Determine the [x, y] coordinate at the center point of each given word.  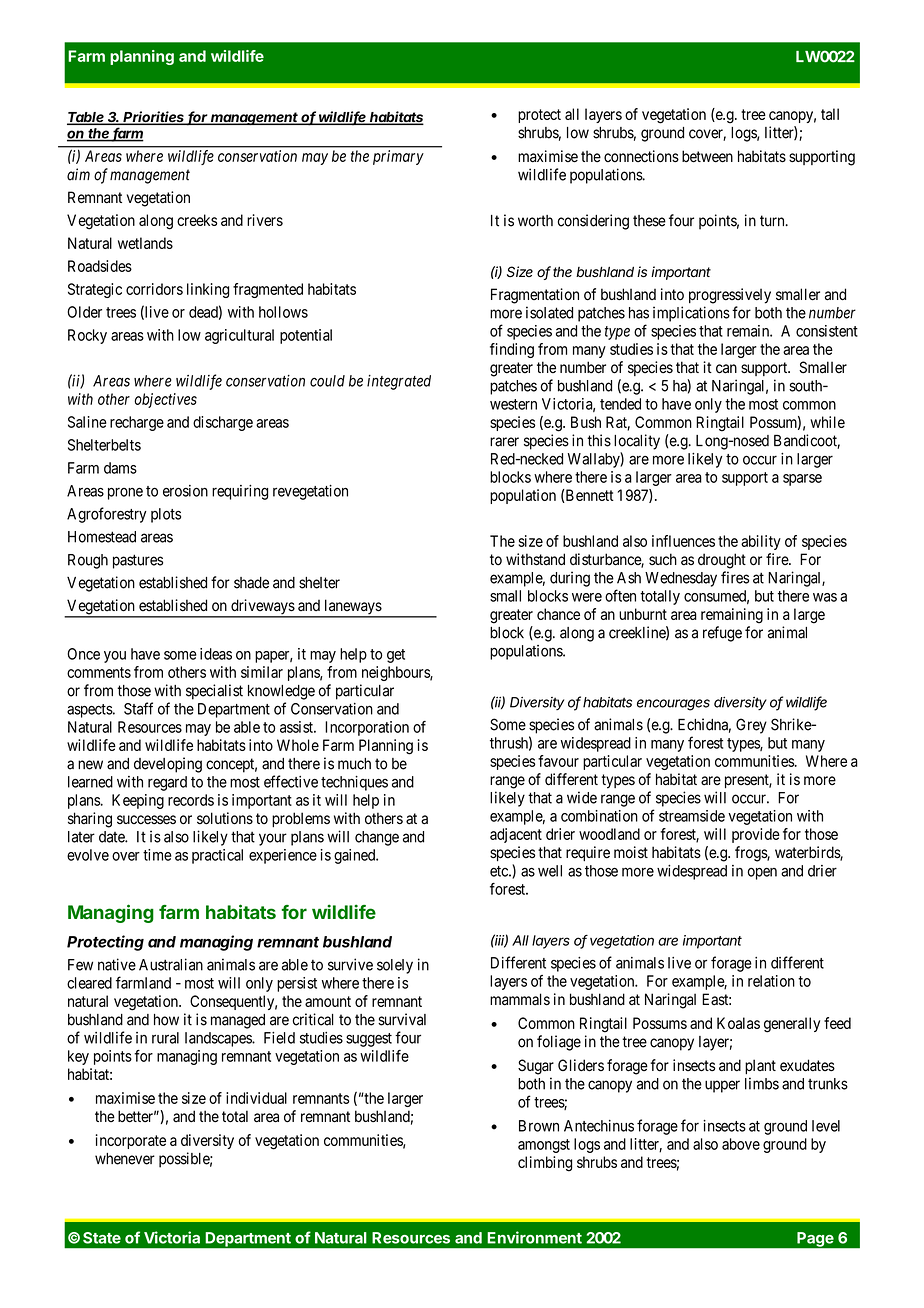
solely [395, 966]
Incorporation [367, 728]
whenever [125, 1159]
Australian [171, 964]
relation [771, 981]
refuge [722, 634]
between [707, 156]
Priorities [154, 118]
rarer [504, 442]
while [827, 422]
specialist [214, 692]
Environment [534, 1237]
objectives [165, 400]
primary [398, 157]
